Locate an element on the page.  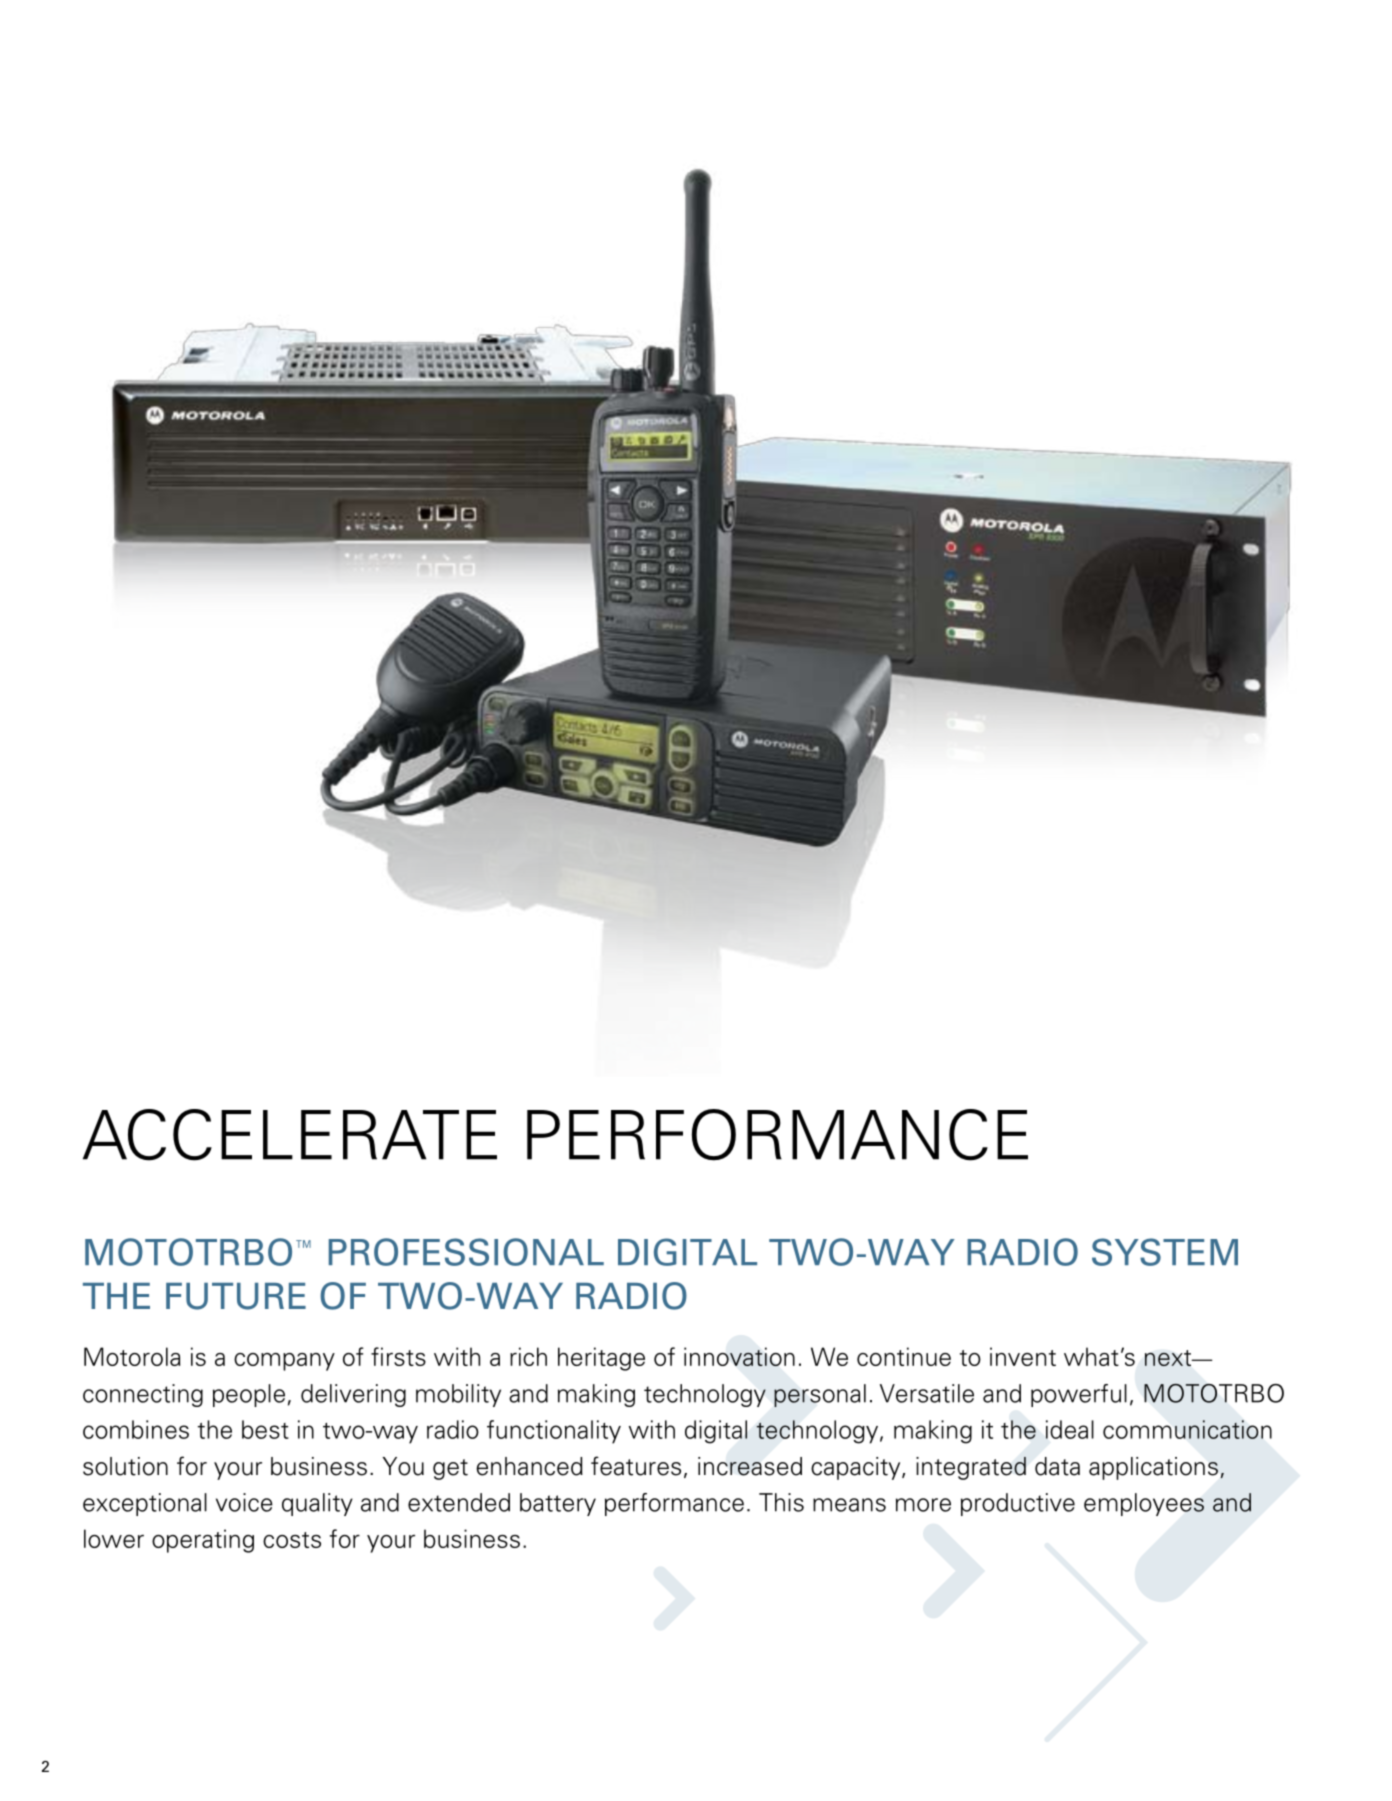
Accelerate is located at coordinates (290, 1135).
